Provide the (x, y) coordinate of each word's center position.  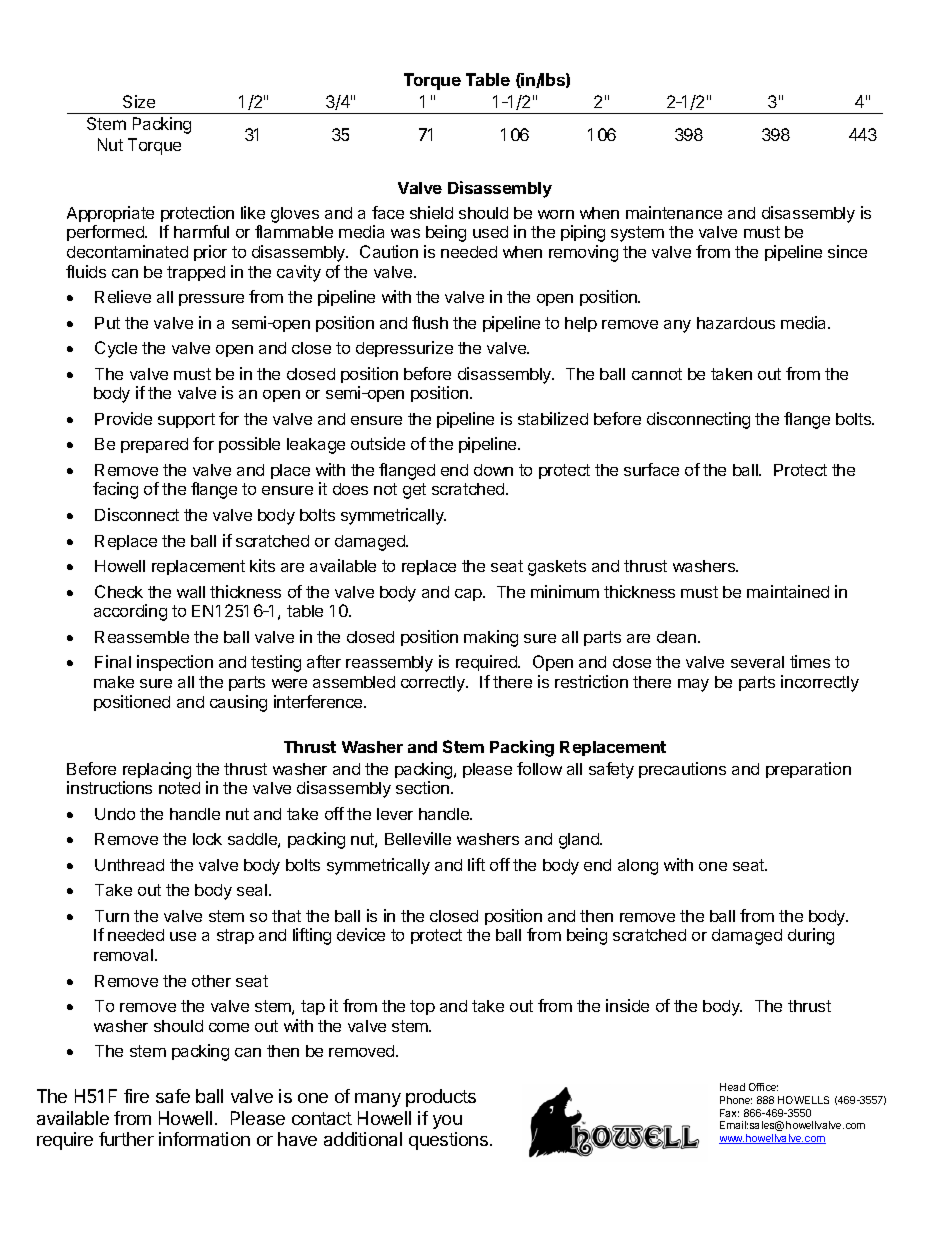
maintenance (674, 212)
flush (430, 322)
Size (139, 101)
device (361, 934)
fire (136, 1096)
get (414, 491)
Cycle (116, 349)
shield (431, 212)
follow (539, 768)
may (693, 685)
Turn (112, 916)
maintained (788, 591)
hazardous (736, 323)
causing (238, 703)
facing (115, 490)
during (811, 936)
